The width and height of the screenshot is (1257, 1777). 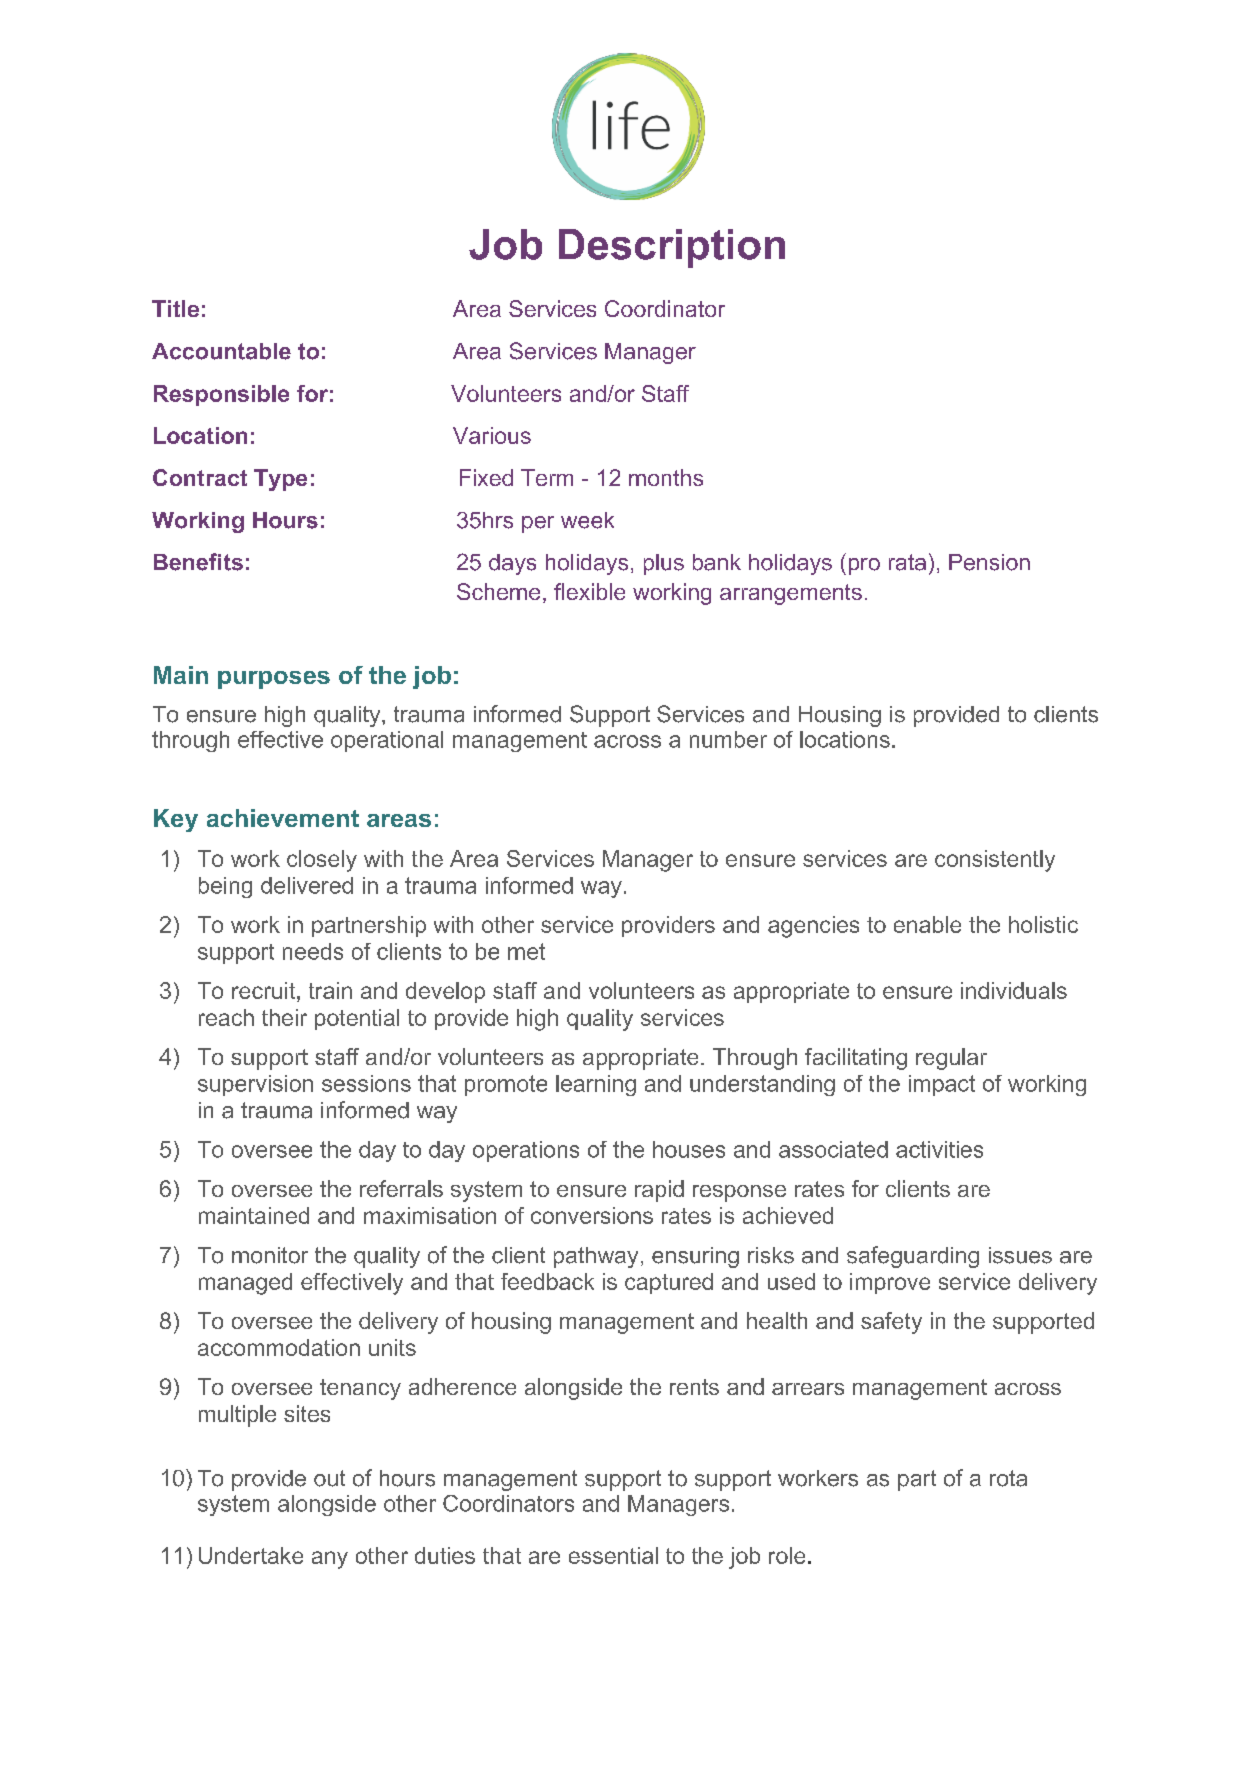 What do you see at coordinates (907, 562) in the screenshot?
I see `rata` at bounding box center [907, 562].
